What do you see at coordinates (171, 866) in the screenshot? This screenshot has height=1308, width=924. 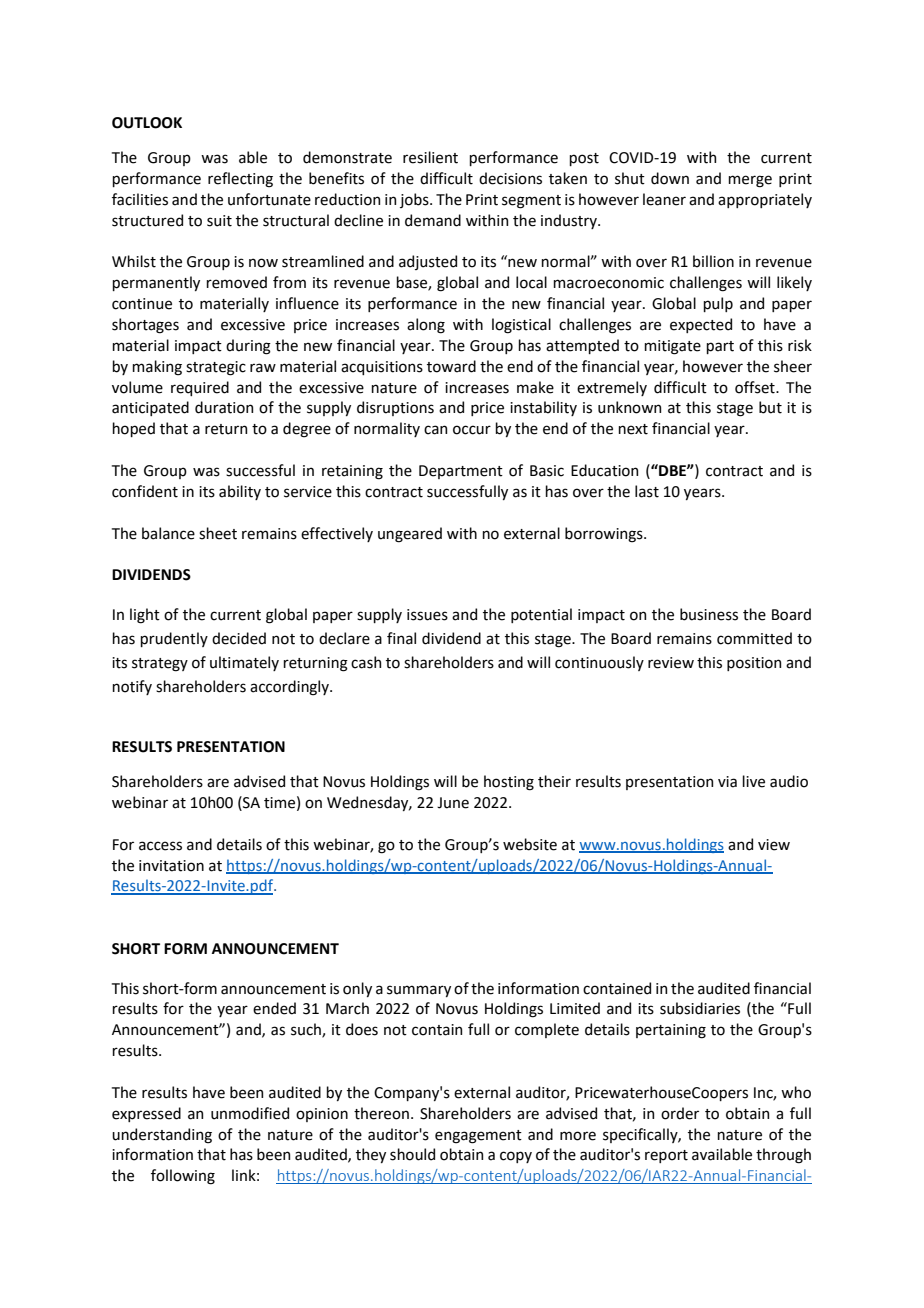 I see `invitation` at bounding box center [171, 866].
